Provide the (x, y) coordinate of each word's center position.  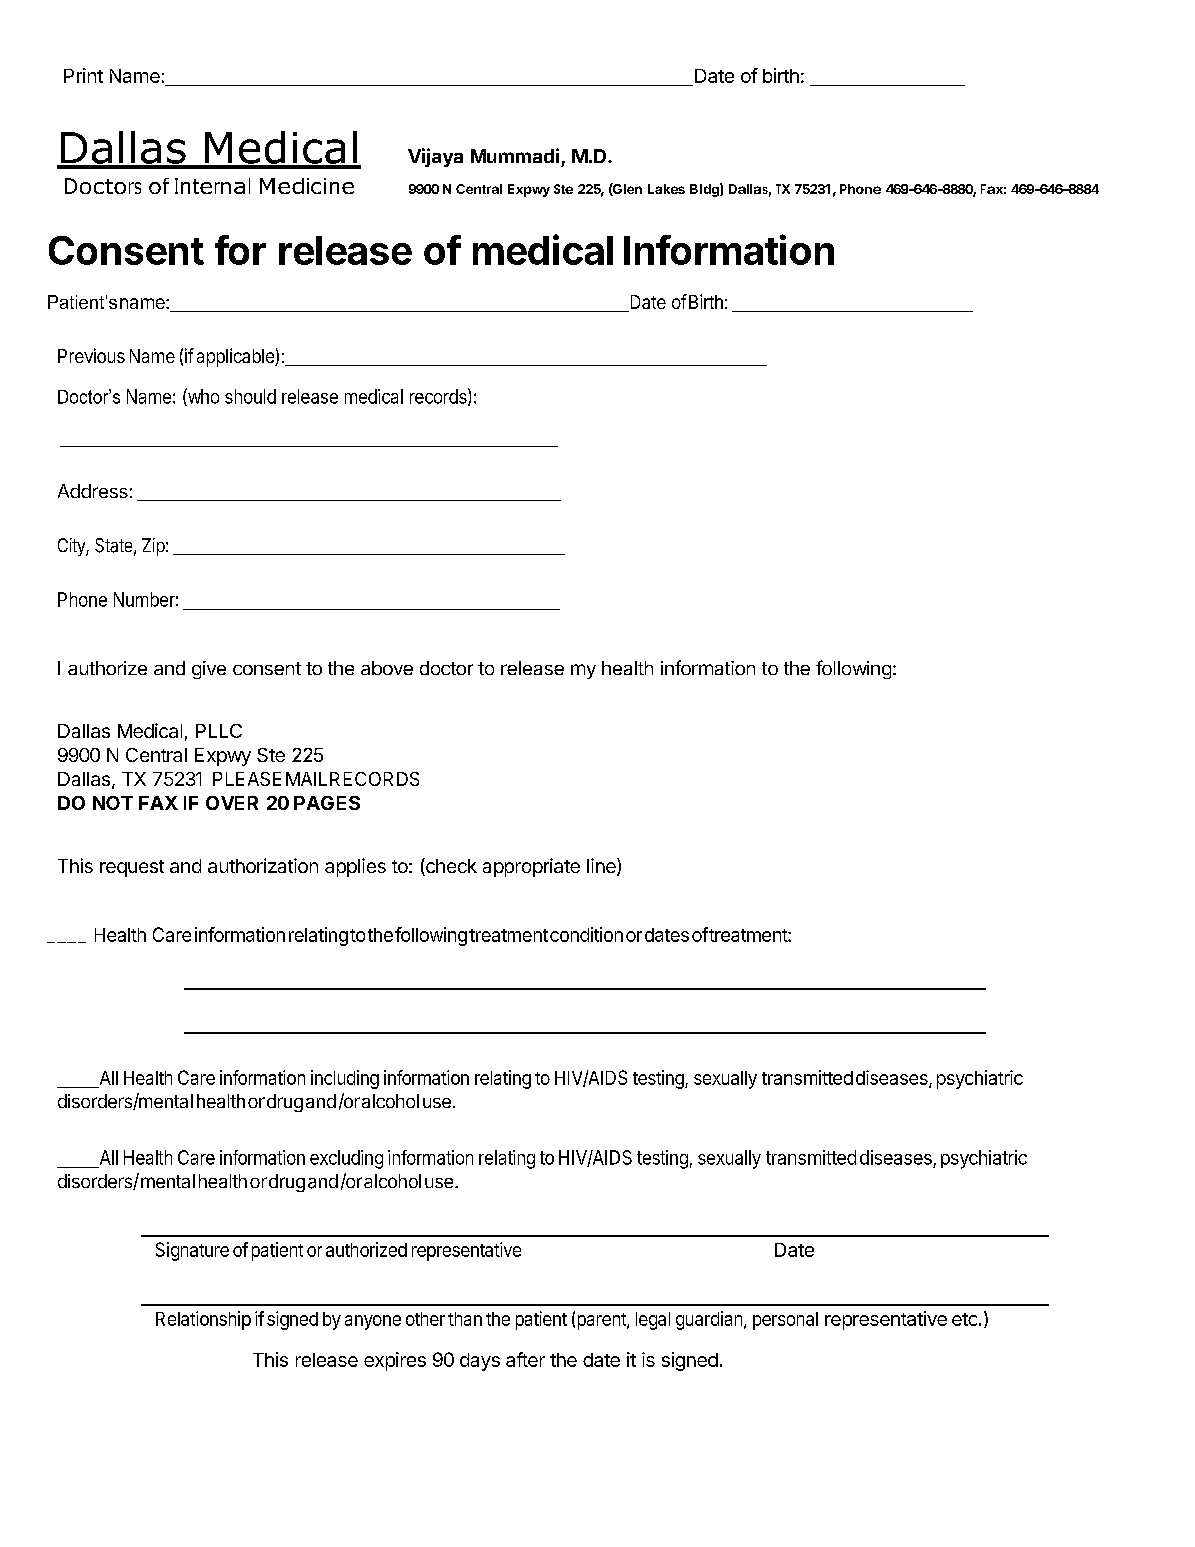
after (525, 1359)
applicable (236, 357)
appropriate (531, 867)
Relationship (203, 1320)
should (250, 396)
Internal (212, 186)
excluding (346, 1159)
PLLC (219, 731)
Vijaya (435, 157)
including (345, 1079)
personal (785, 1321)
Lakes (666, 189)
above (387, 668)
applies (355, 867)
